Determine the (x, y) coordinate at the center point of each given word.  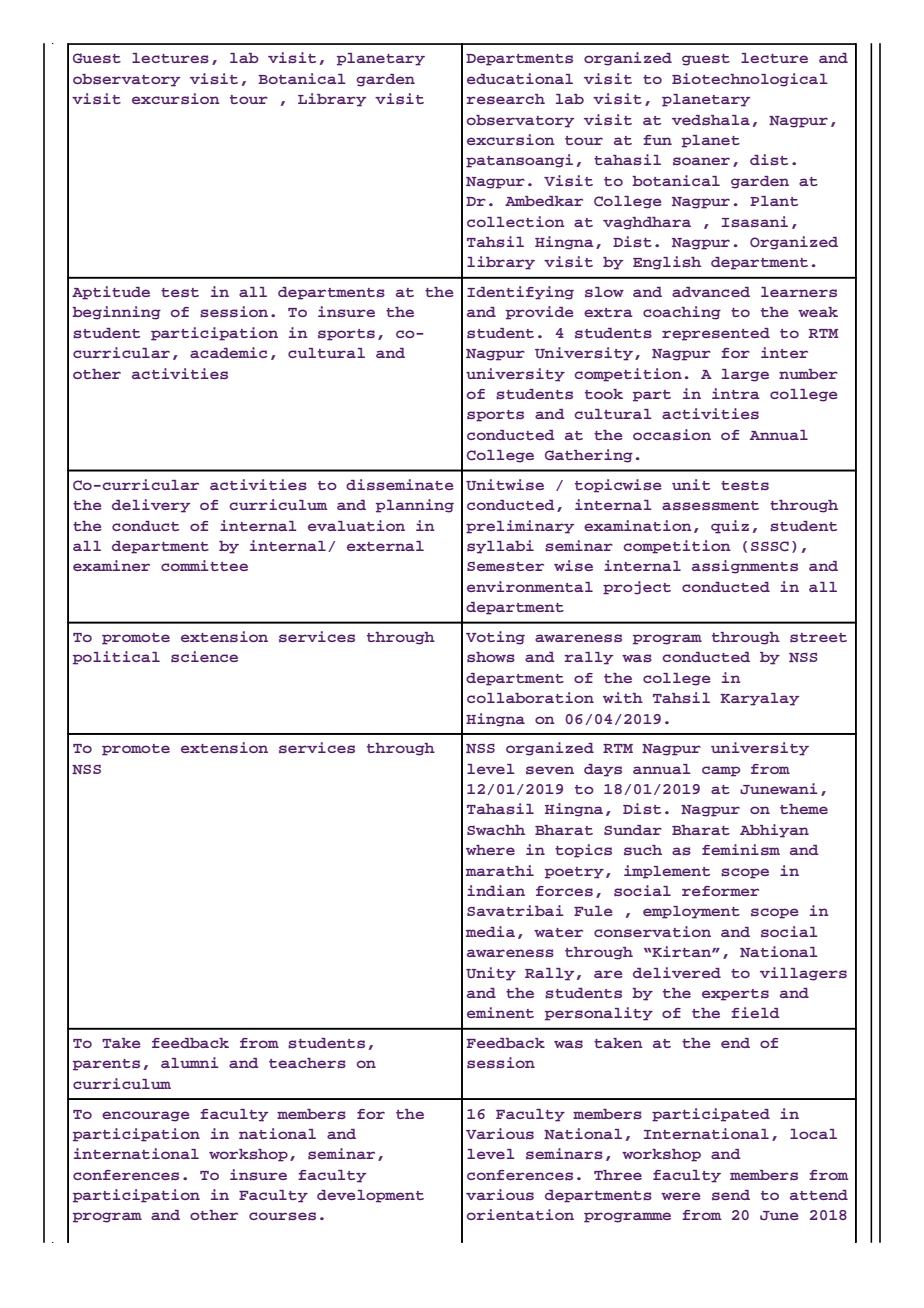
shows (491, 657)
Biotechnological (749, 80)
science (204, 656)
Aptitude (111, 293)
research (506, 99)
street (818, 637)
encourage (146, 1116)
